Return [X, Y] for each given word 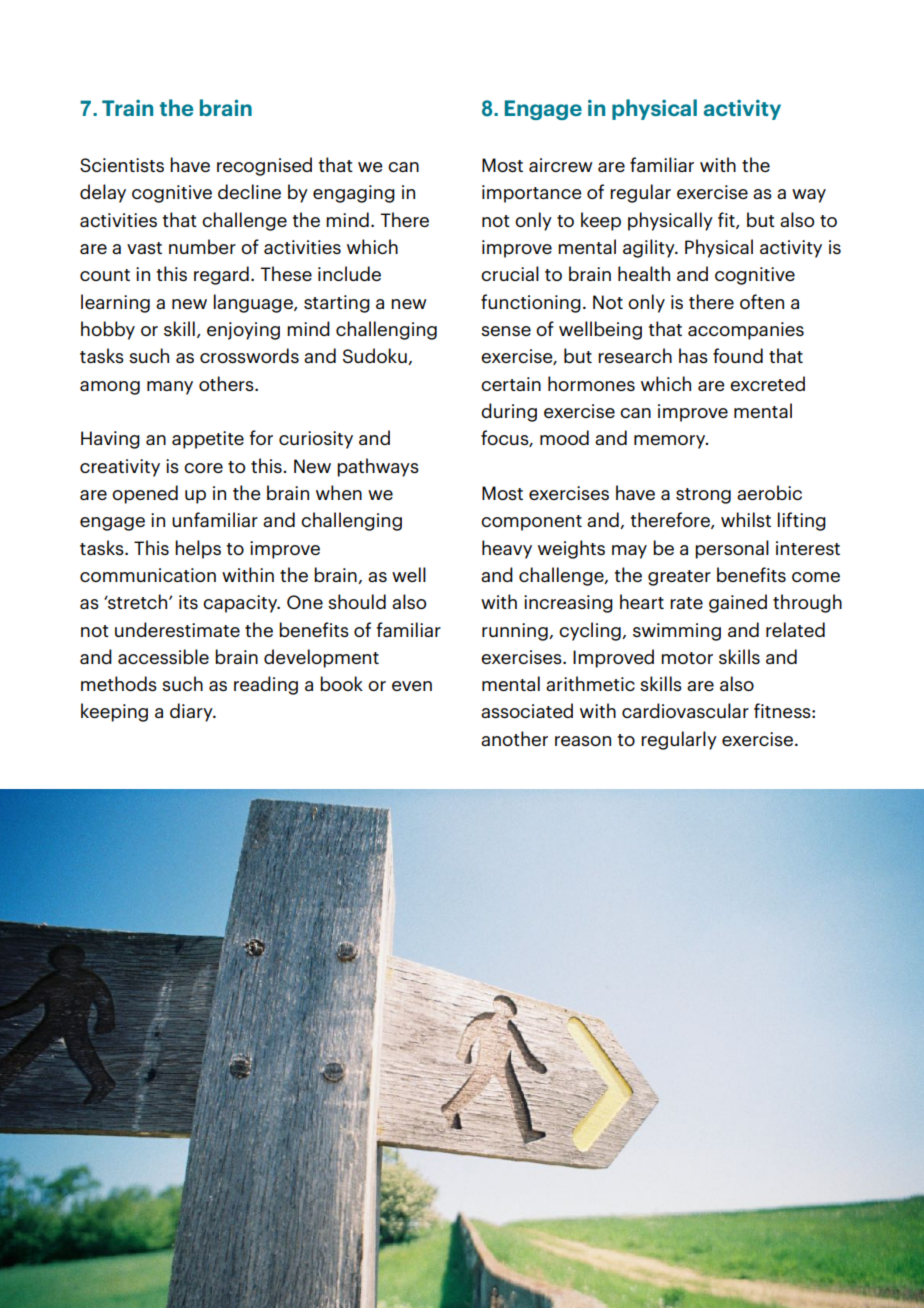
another [514, 738]
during [509, 412]
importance [532, 194]
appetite [208, 440]
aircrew [561, 165]
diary [192, 712]
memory [671, 442]
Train [127, 108]
